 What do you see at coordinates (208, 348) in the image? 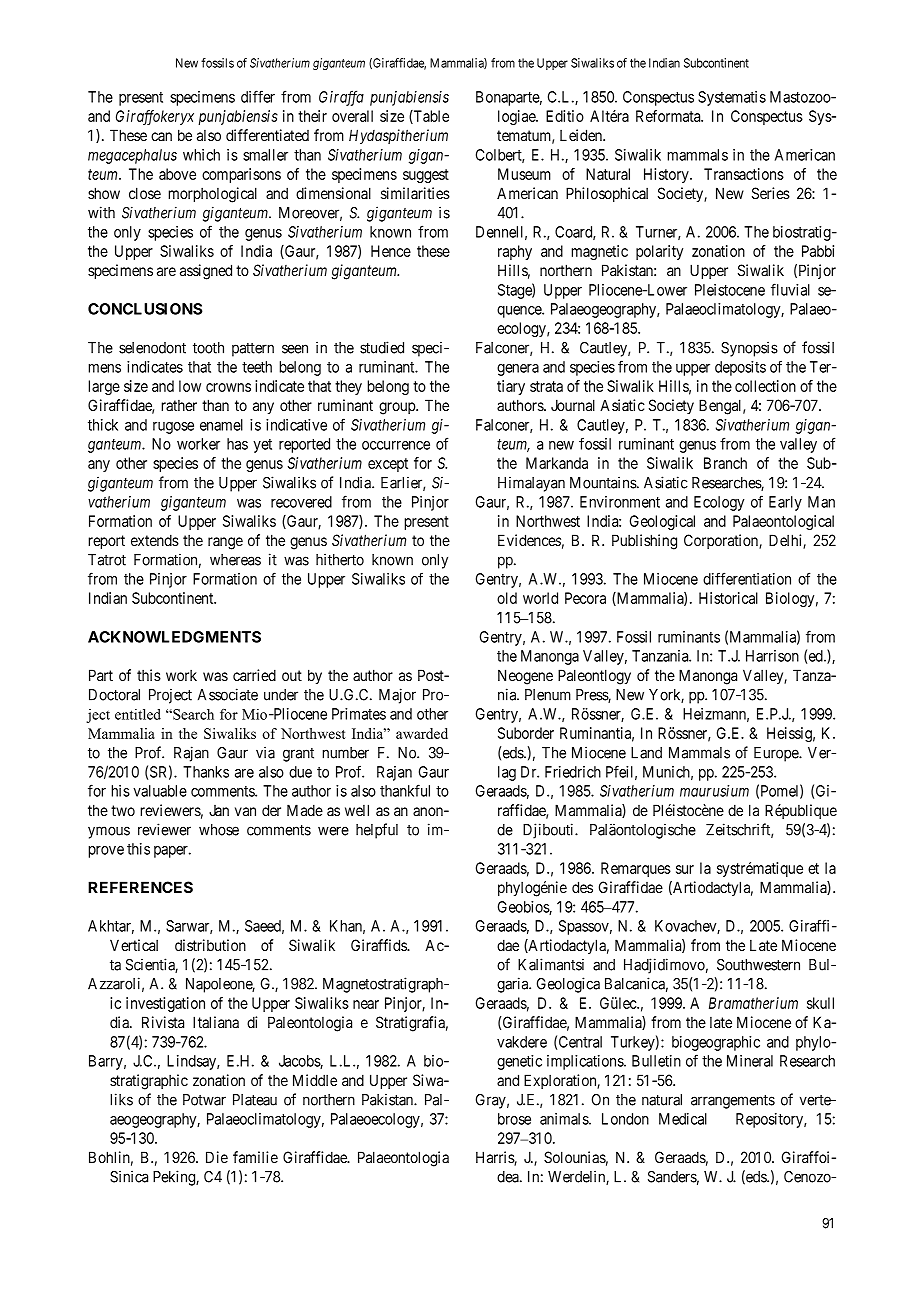
I see `tooth` at bounding box center [208, 348].
